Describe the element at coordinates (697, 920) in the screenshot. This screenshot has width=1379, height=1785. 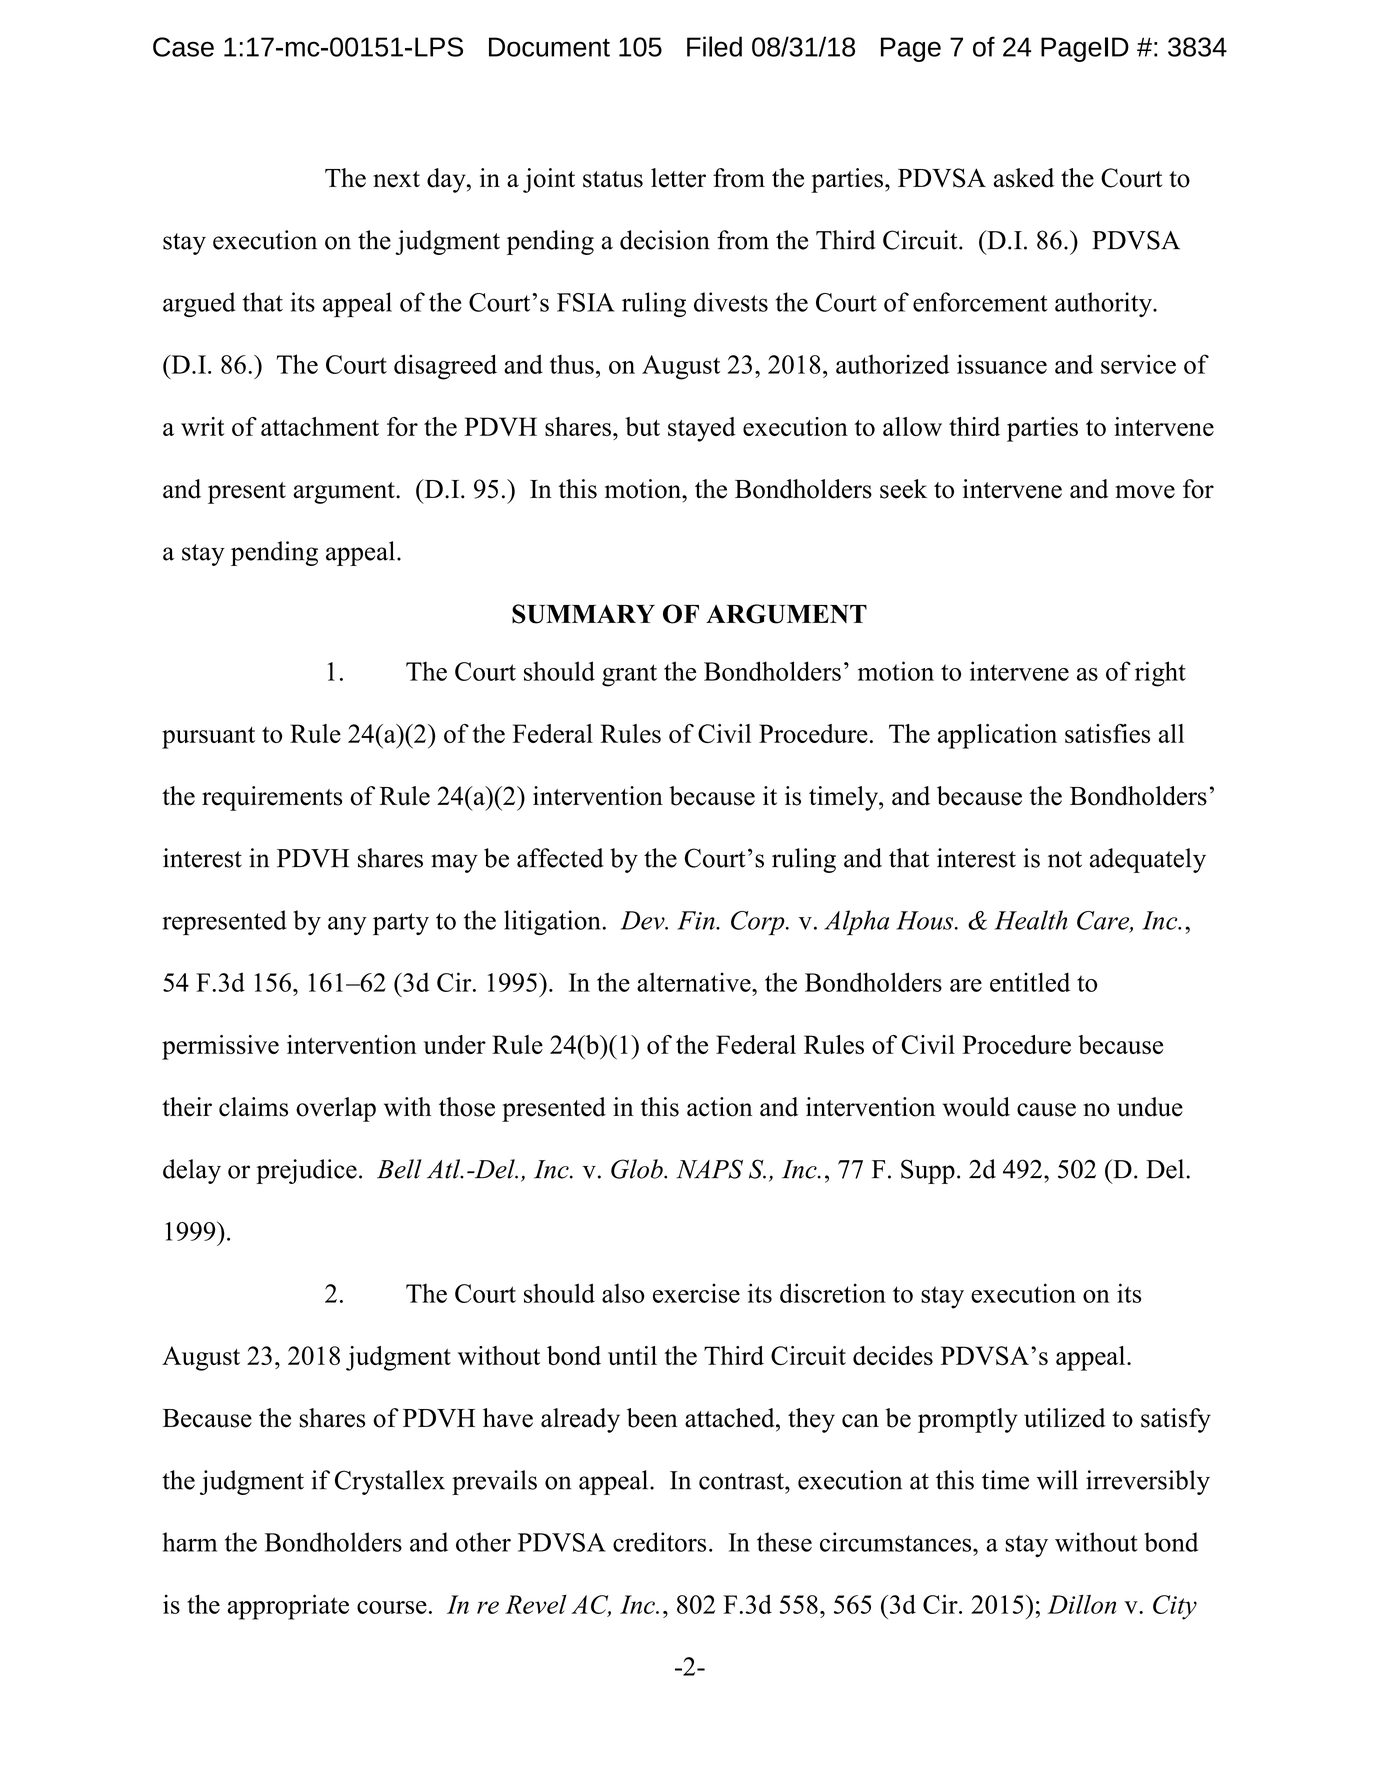
I see `Fin` at that location.
